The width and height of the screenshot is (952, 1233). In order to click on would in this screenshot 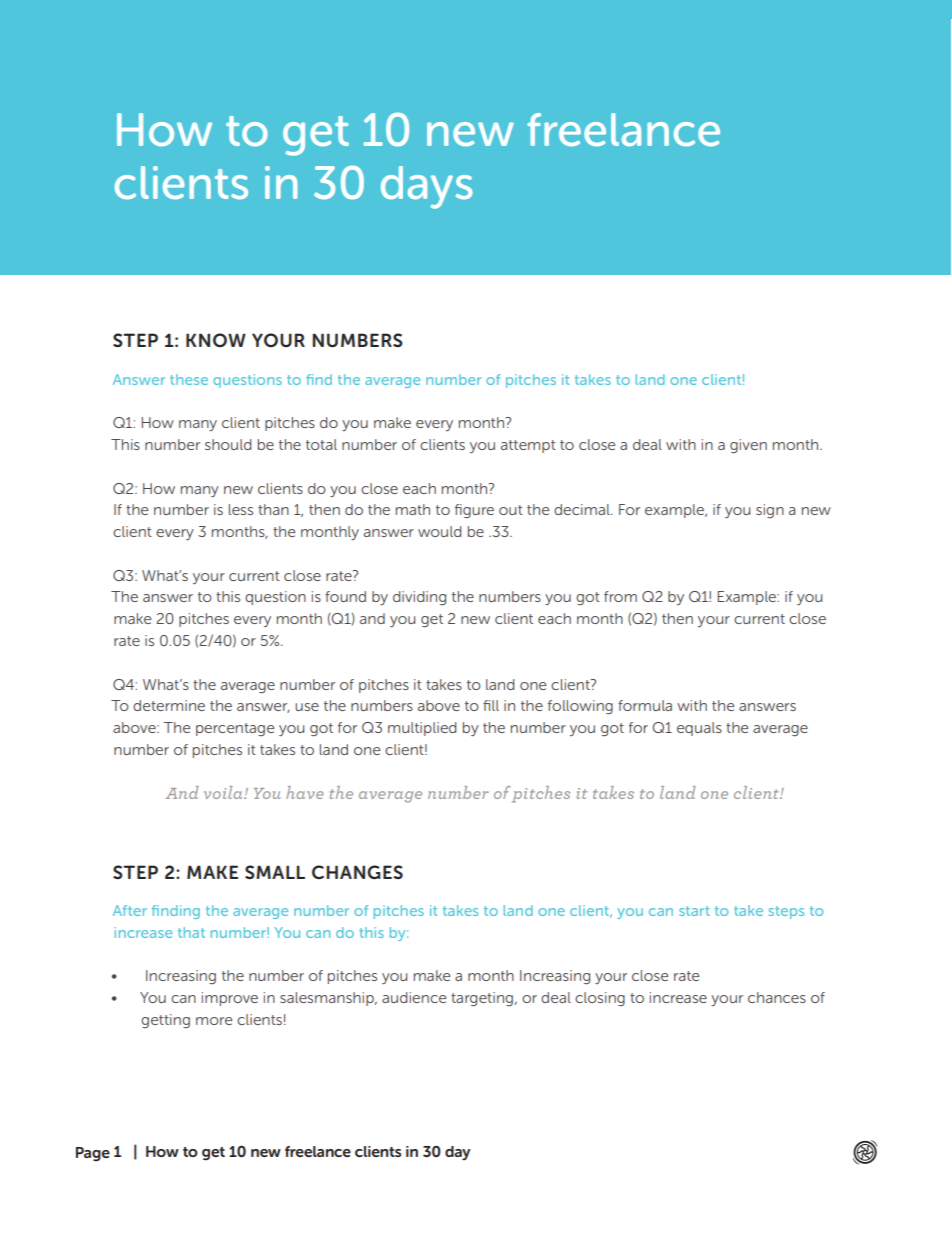, I will do `click(439, 531)`.
